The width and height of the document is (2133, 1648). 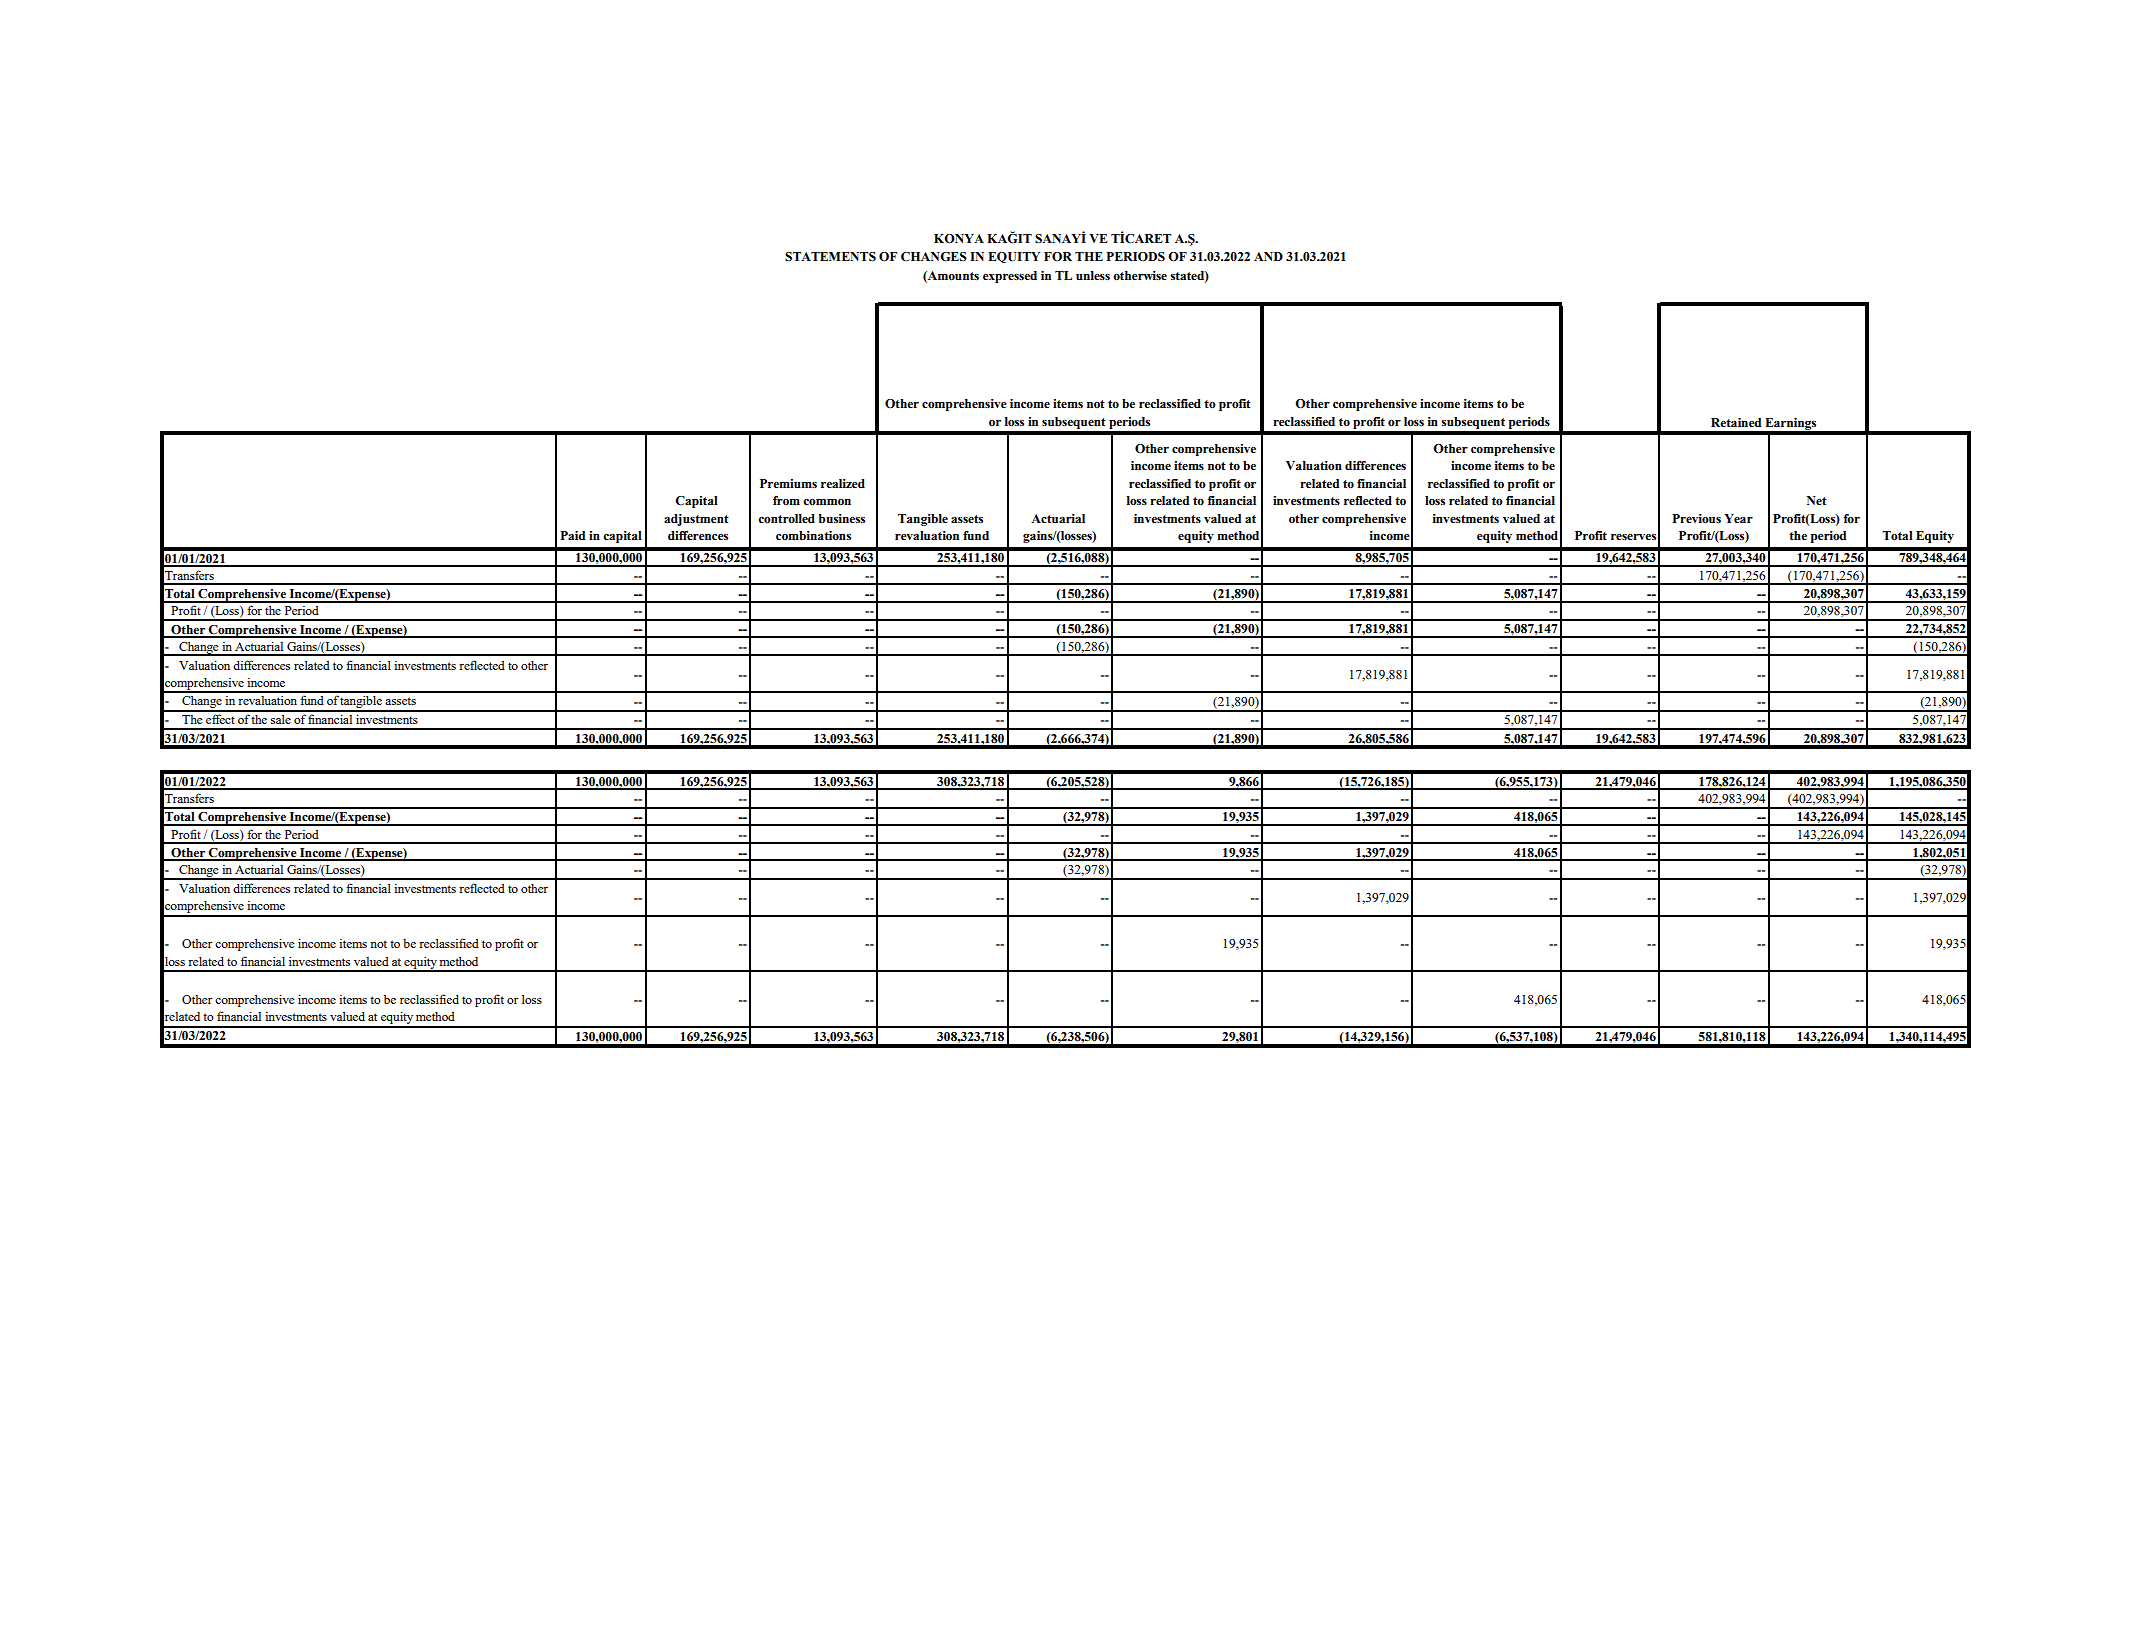 I want to click on Previous, so click(x=1696, y=519).
